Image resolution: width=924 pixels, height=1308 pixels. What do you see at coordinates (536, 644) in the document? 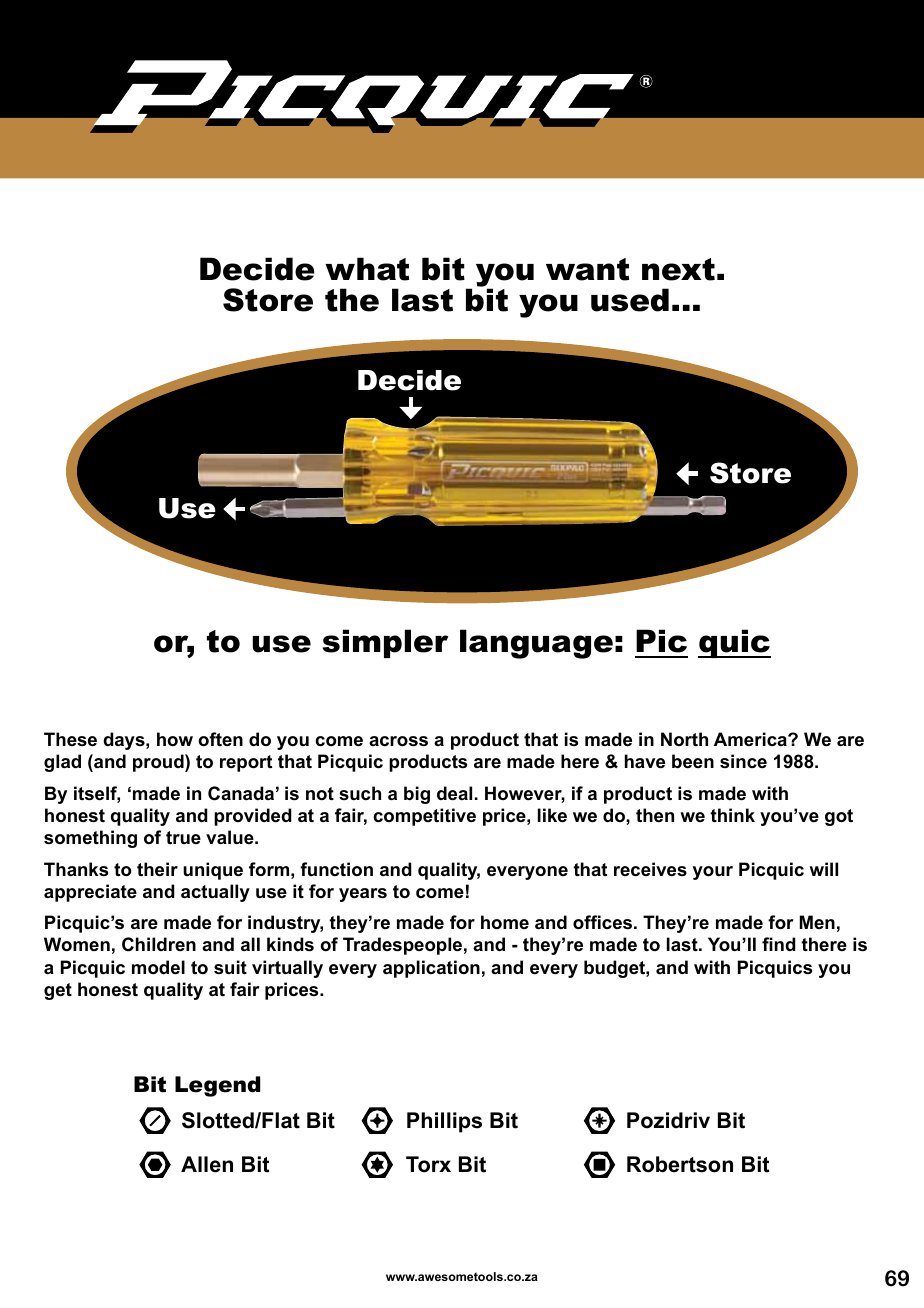
I see `language` at bounding box center [536, 644].
